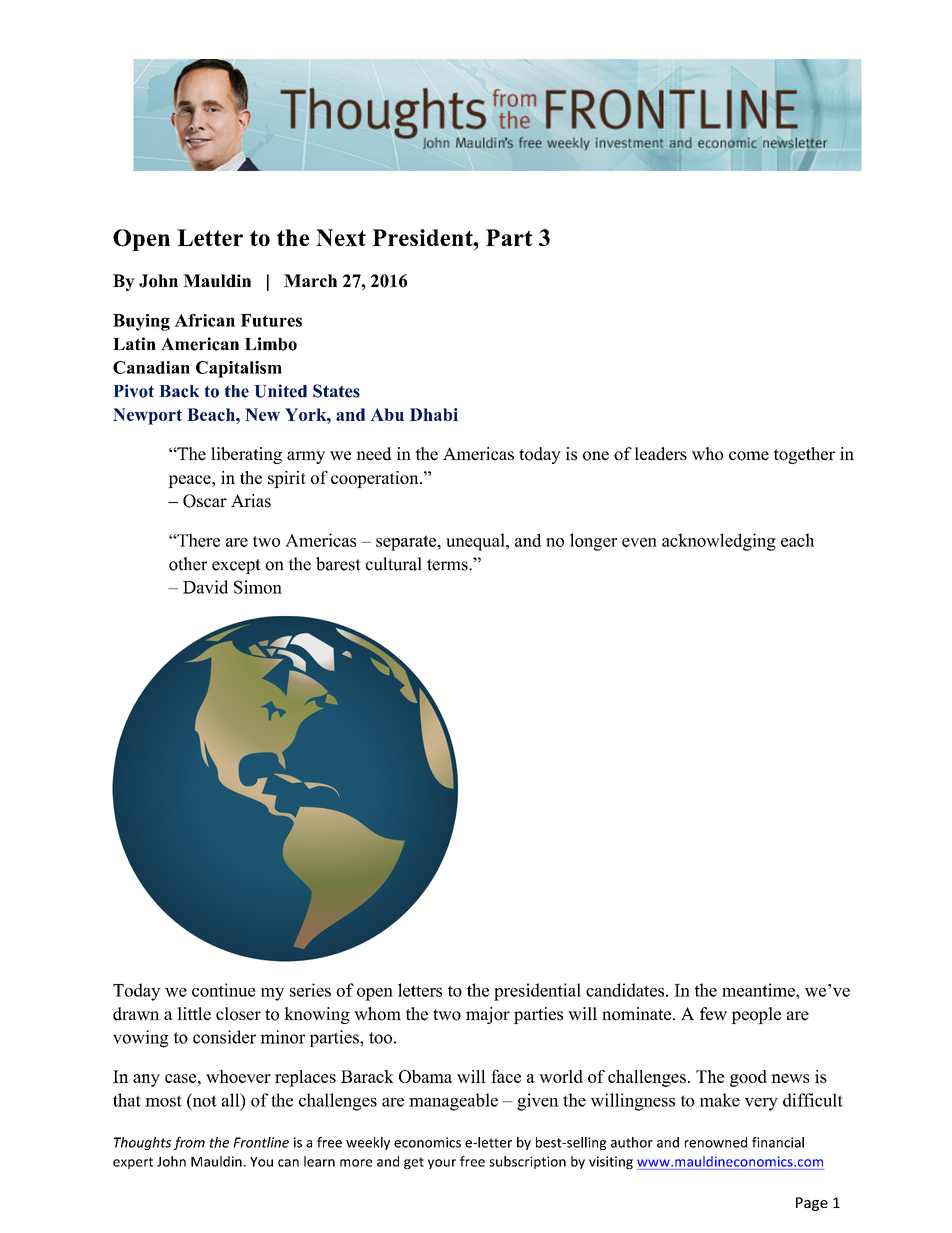 The image size is (952, 1233). What do you see at coordinates (341, 237) in the screenshot?
I see `Next` at bounding box center [341, 237].
